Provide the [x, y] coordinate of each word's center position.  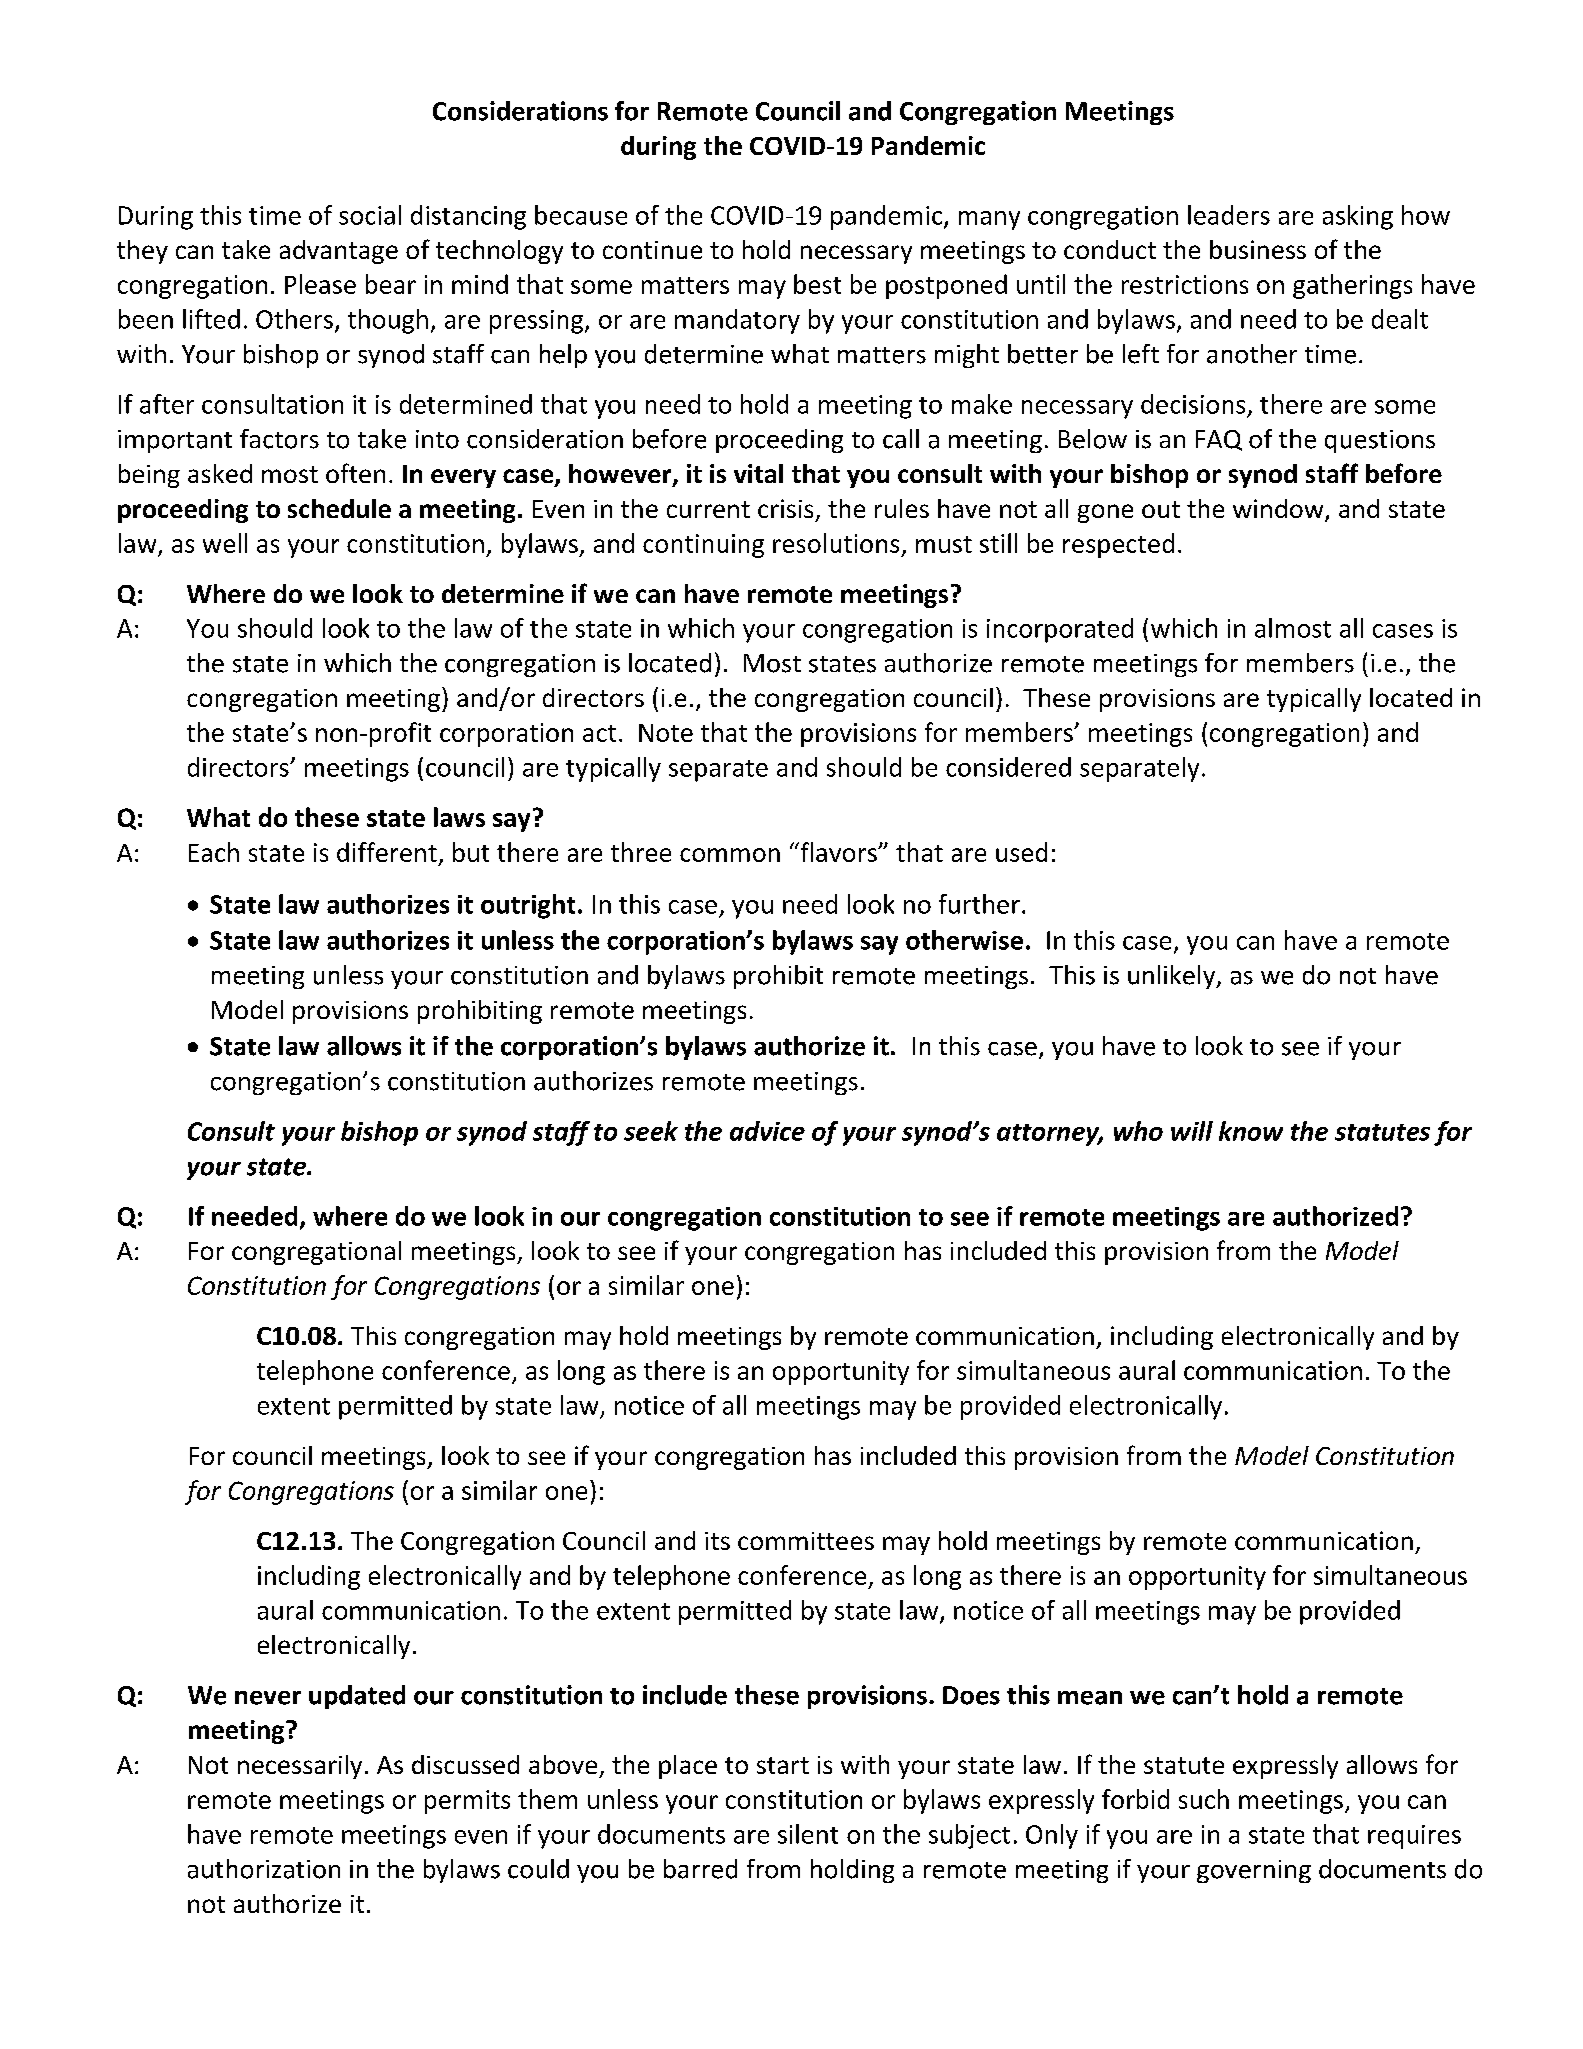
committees [806, 1541]
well [225, 543]
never [268, 1698]
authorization [264, 1869]
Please [320, 284]
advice [767, 1131]
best [817, 284]
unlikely [1173, 977]
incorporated [1060, 630]
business [1258, 249]
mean [1090, 1698]
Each [214, 852]
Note [666, 733]
